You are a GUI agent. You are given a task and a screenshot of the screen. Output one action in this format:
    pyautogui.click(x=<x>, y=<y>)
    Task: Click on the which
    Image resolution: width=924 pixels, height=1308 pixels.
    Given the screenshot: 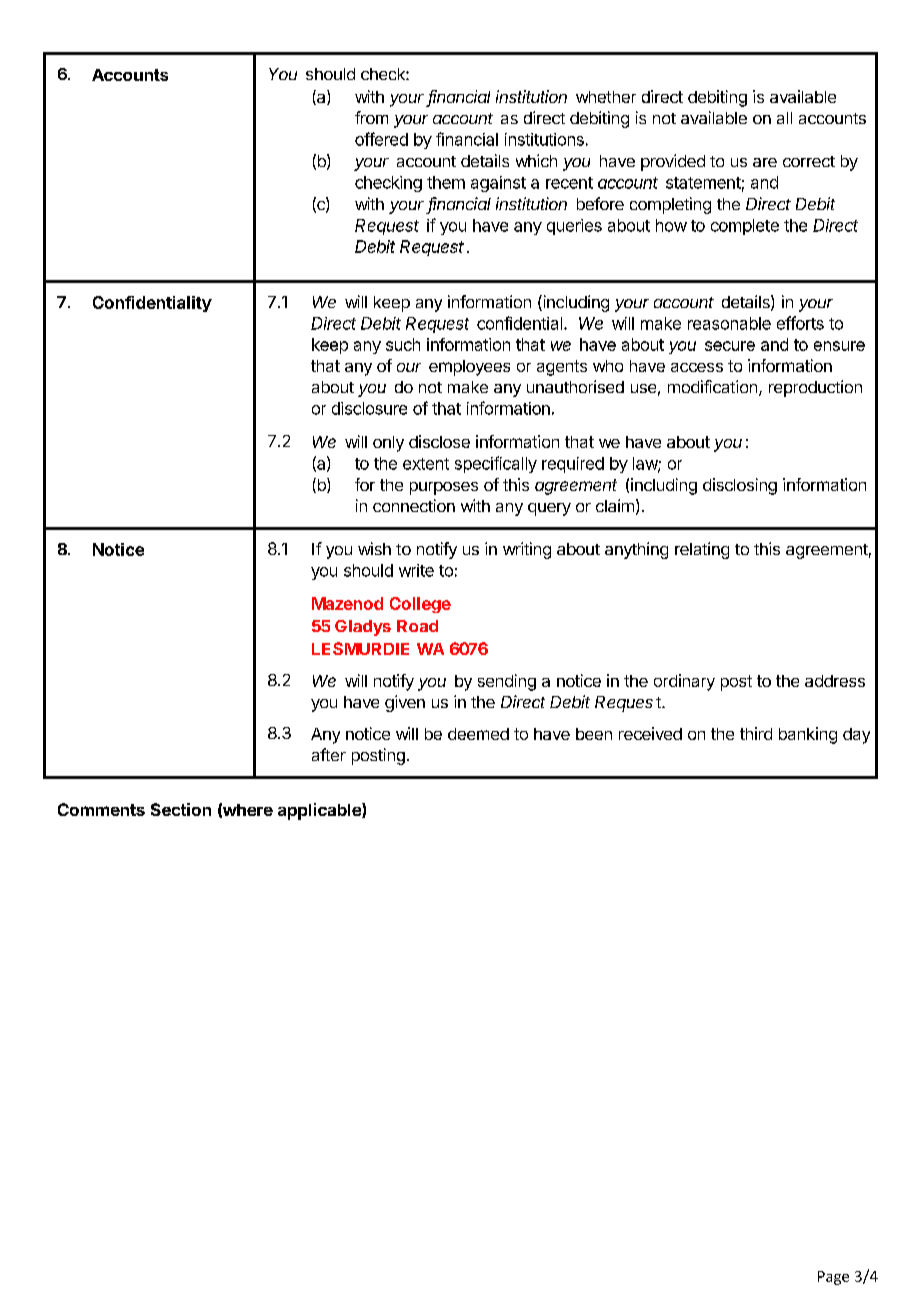 What is the action you would take?
    pyautogui.click(x=536, y=160)
